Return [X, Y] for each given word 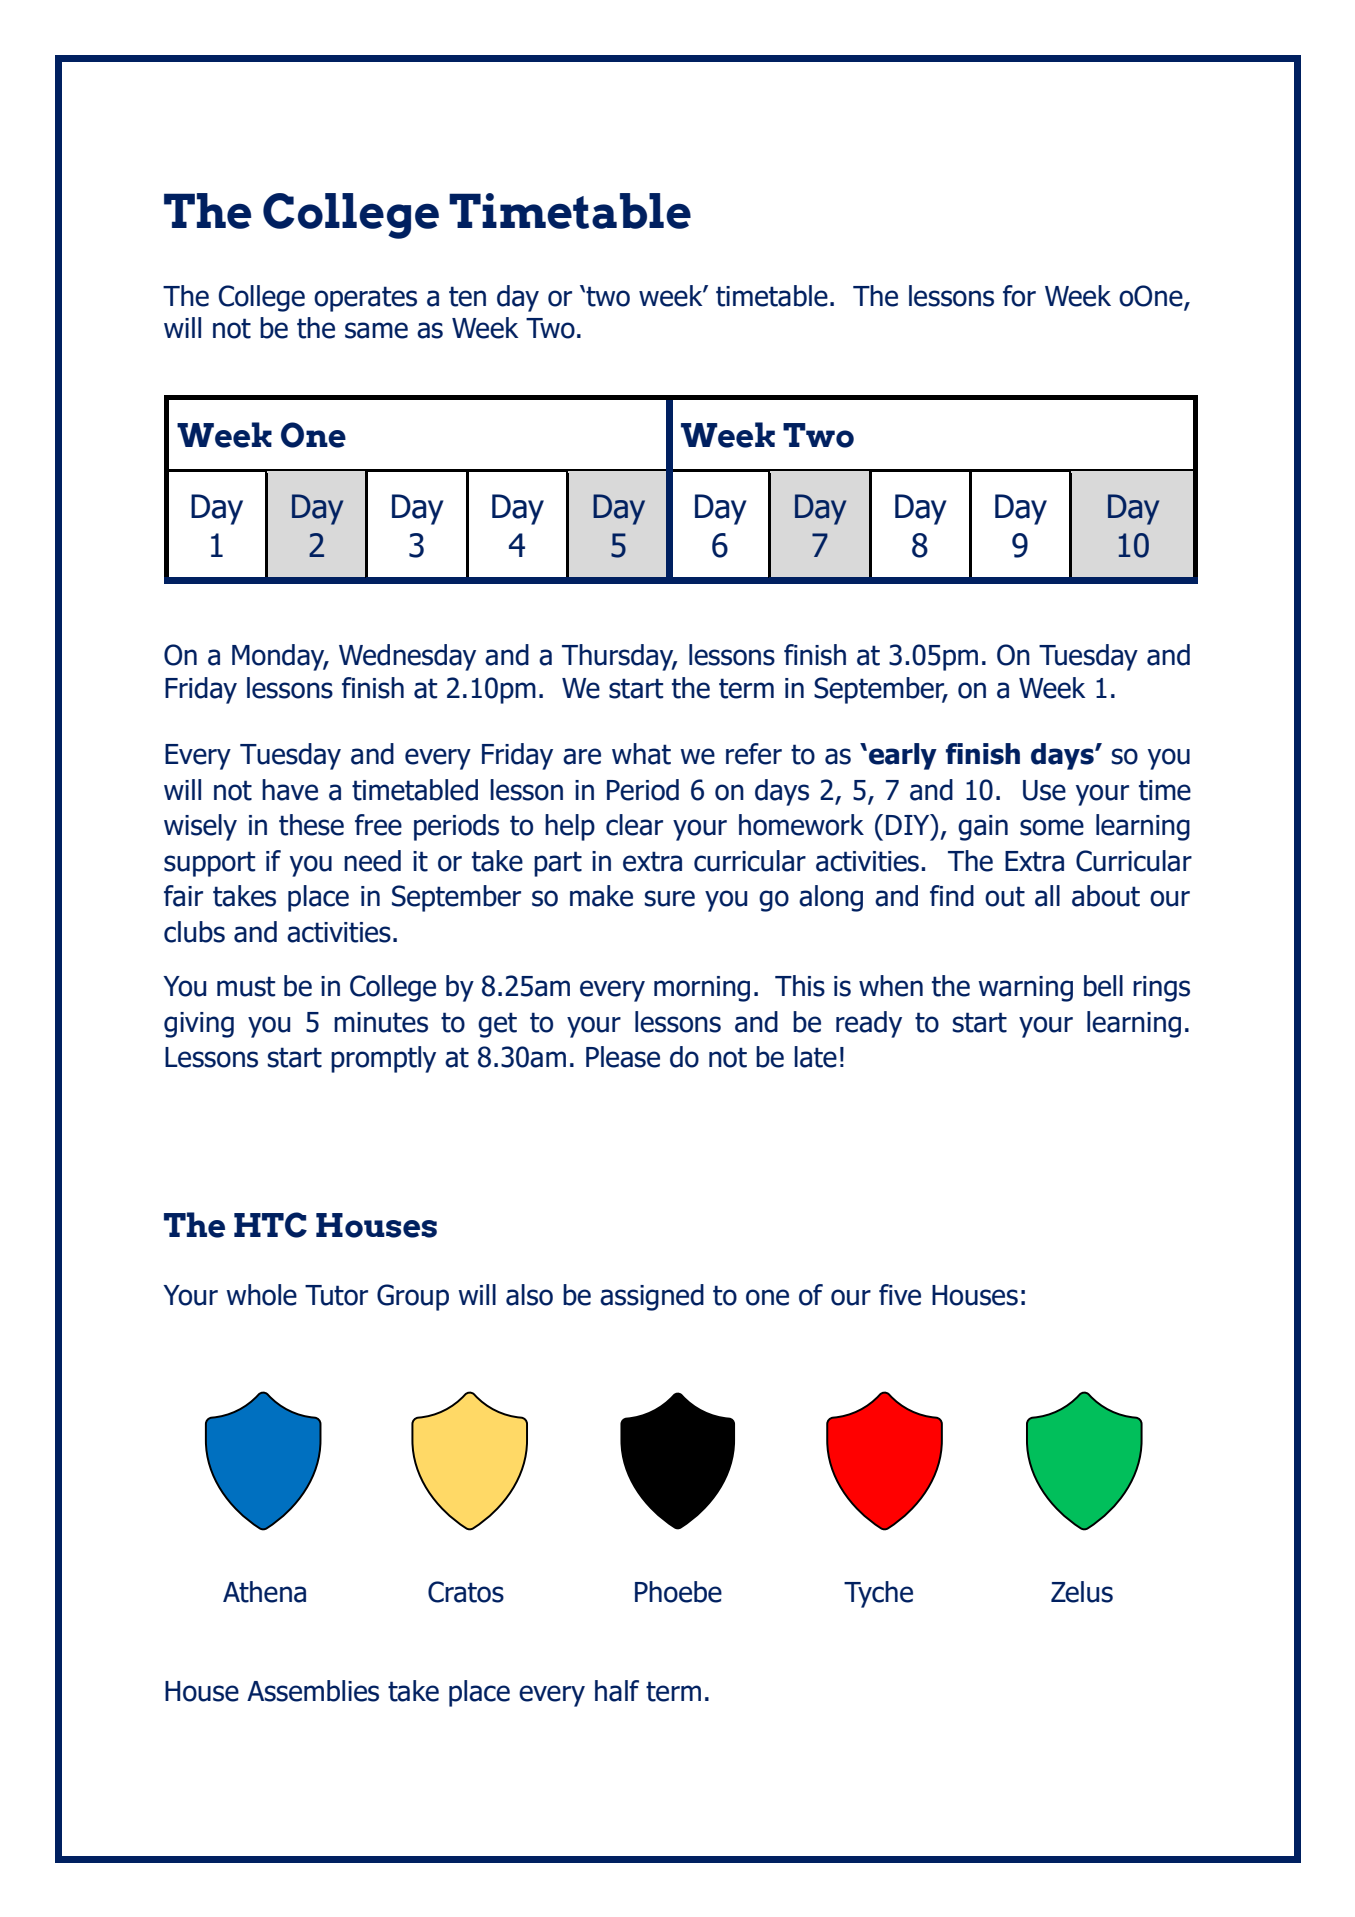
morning [702, 989]
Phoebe [678, 1592]
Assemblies [313, 1691]
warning [1025, 989]
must [246, 986]
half [617, 1691]
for [1019, 296]
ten [467, 296]
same [376, 330]
